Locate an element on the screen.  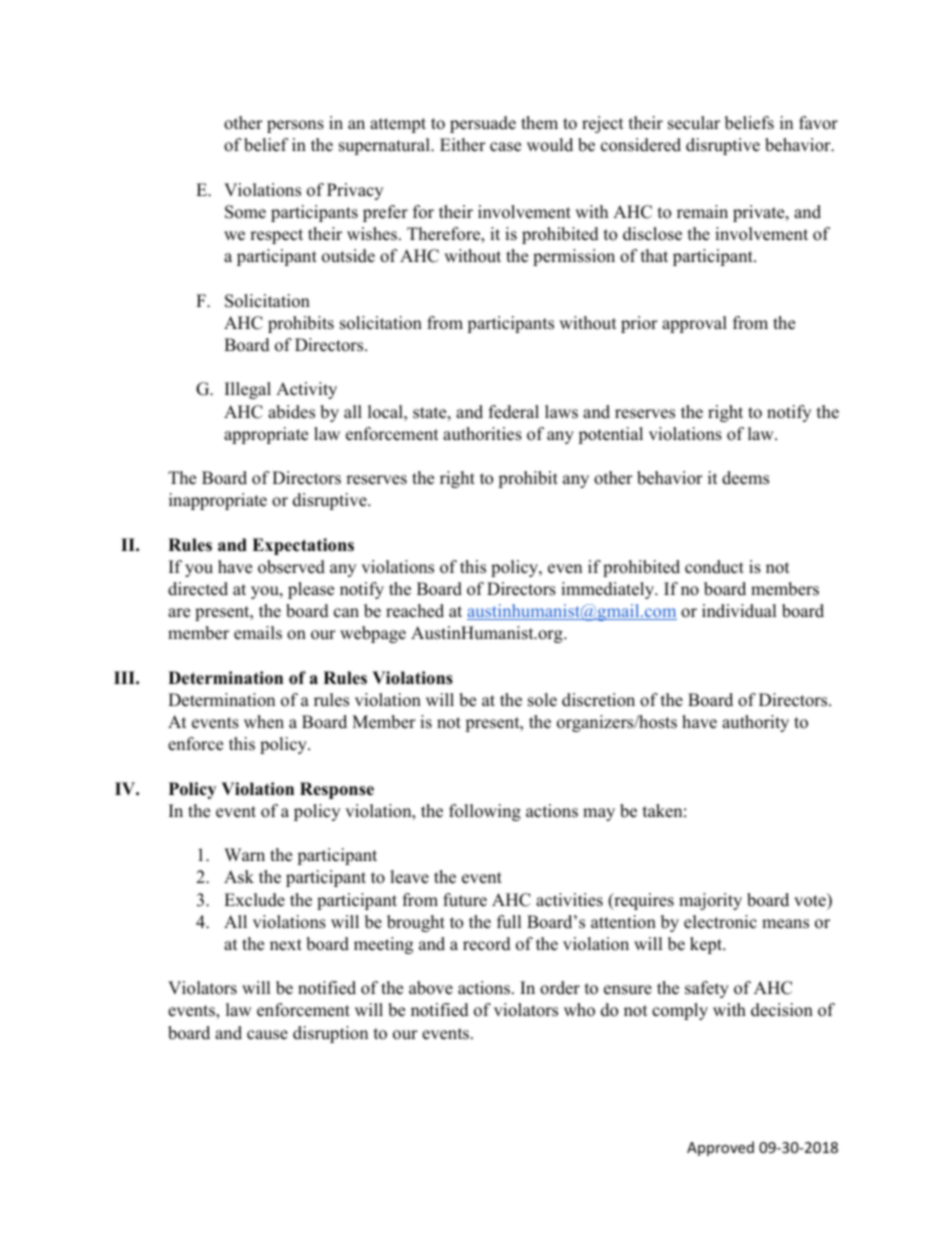
reached is located at coordinates (415, 611).
